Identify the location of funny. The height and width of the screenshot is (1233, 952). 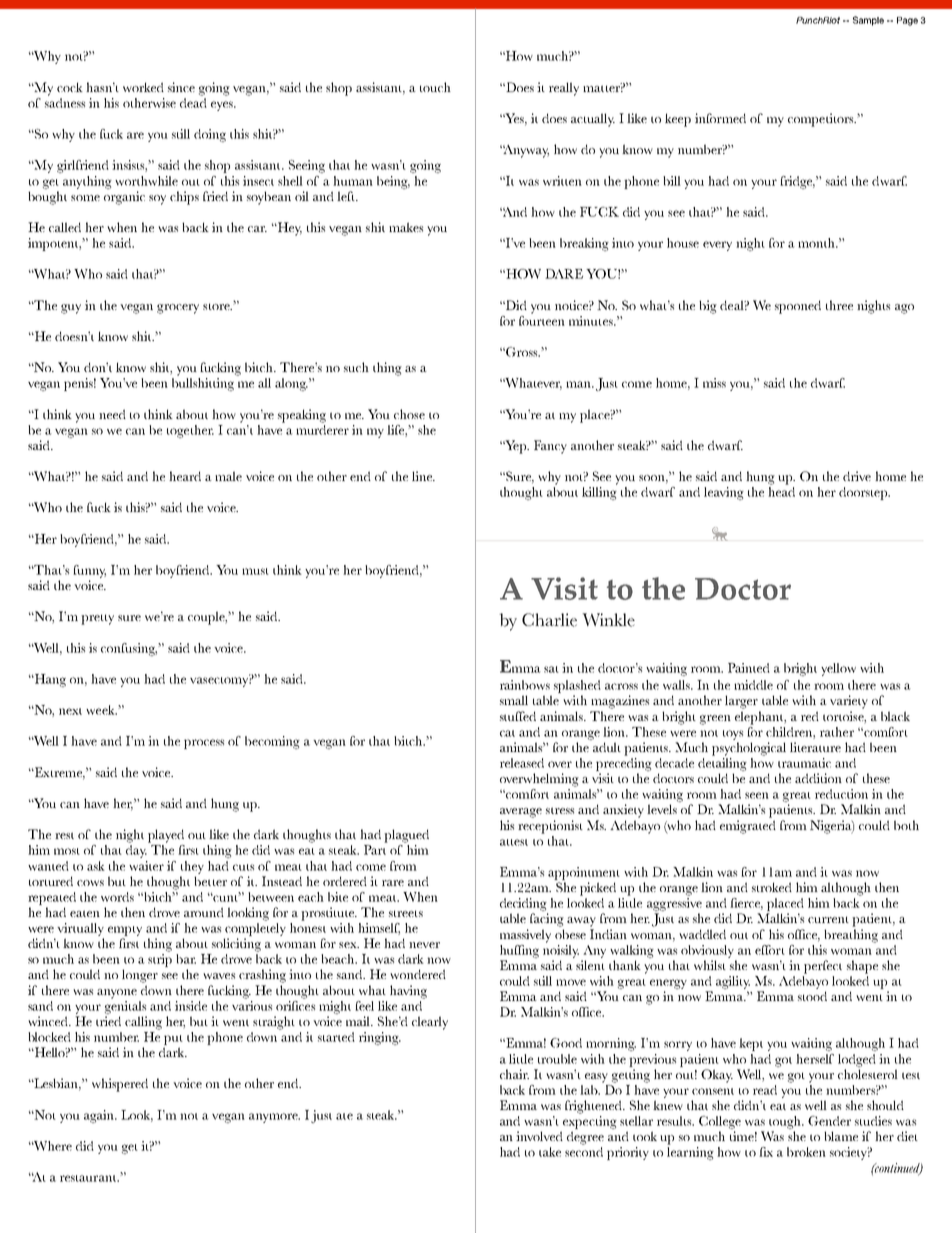
(89, 571).
